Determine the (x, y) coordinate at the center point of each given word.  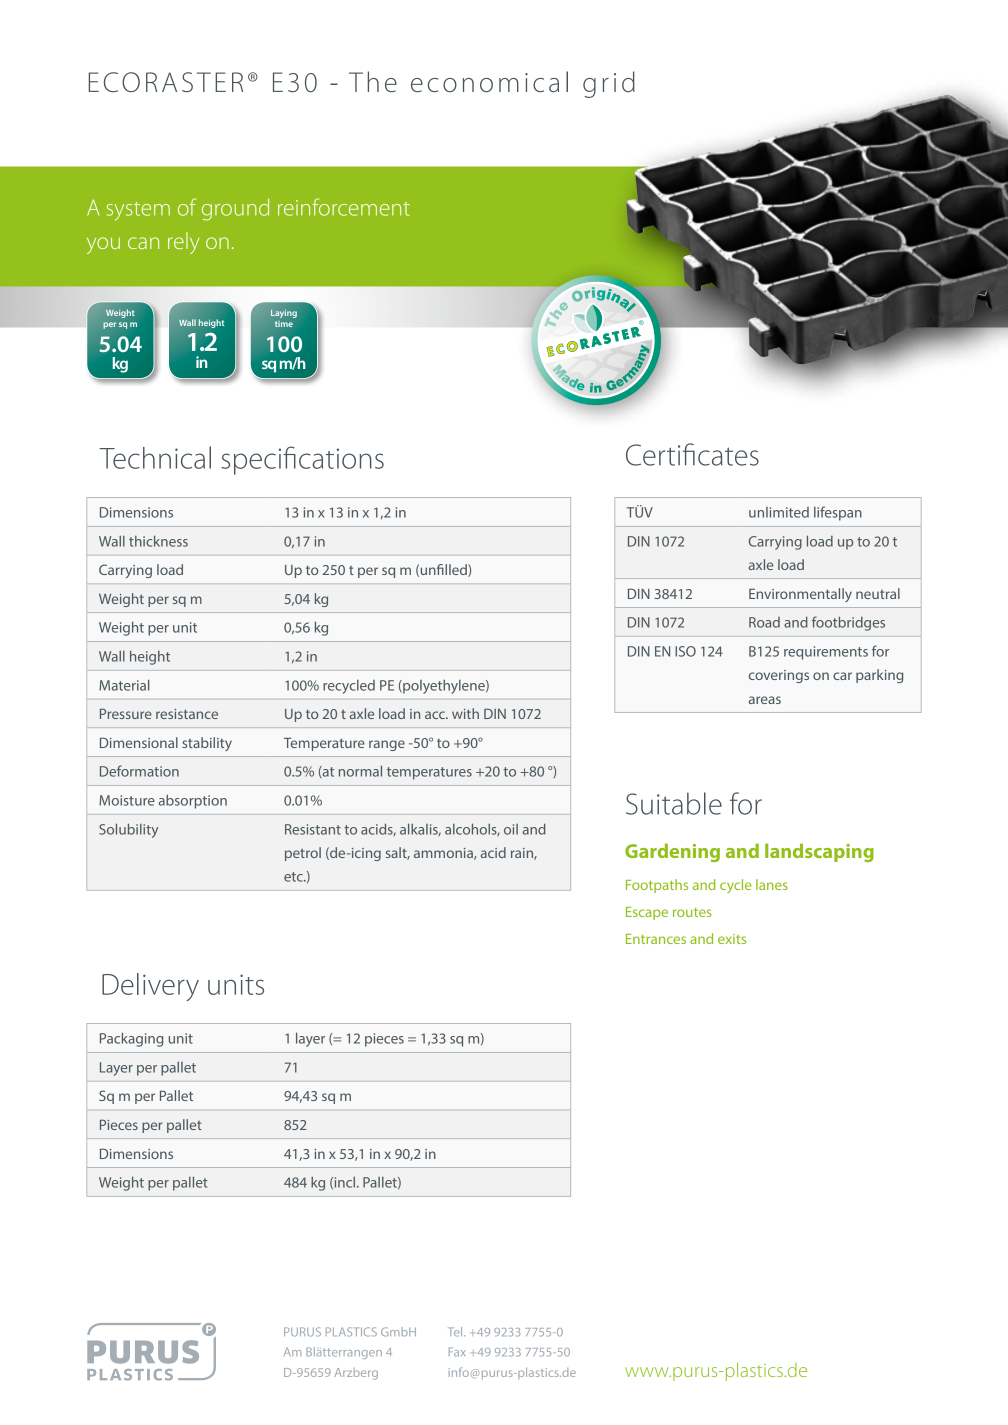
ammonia (444, 854)
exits (732, 939)
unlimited (779, 512)
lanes (772, 884)
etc (294, 877)
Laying (284, 314)
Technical (155, 457)
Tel (456, 1332)
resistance (187, 714)
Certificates (692, 454)
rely (183, 243)
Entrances (656, 939)
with (465, 713)
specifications (302, 460)
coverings (779, 676)
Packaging (131, 1039)
